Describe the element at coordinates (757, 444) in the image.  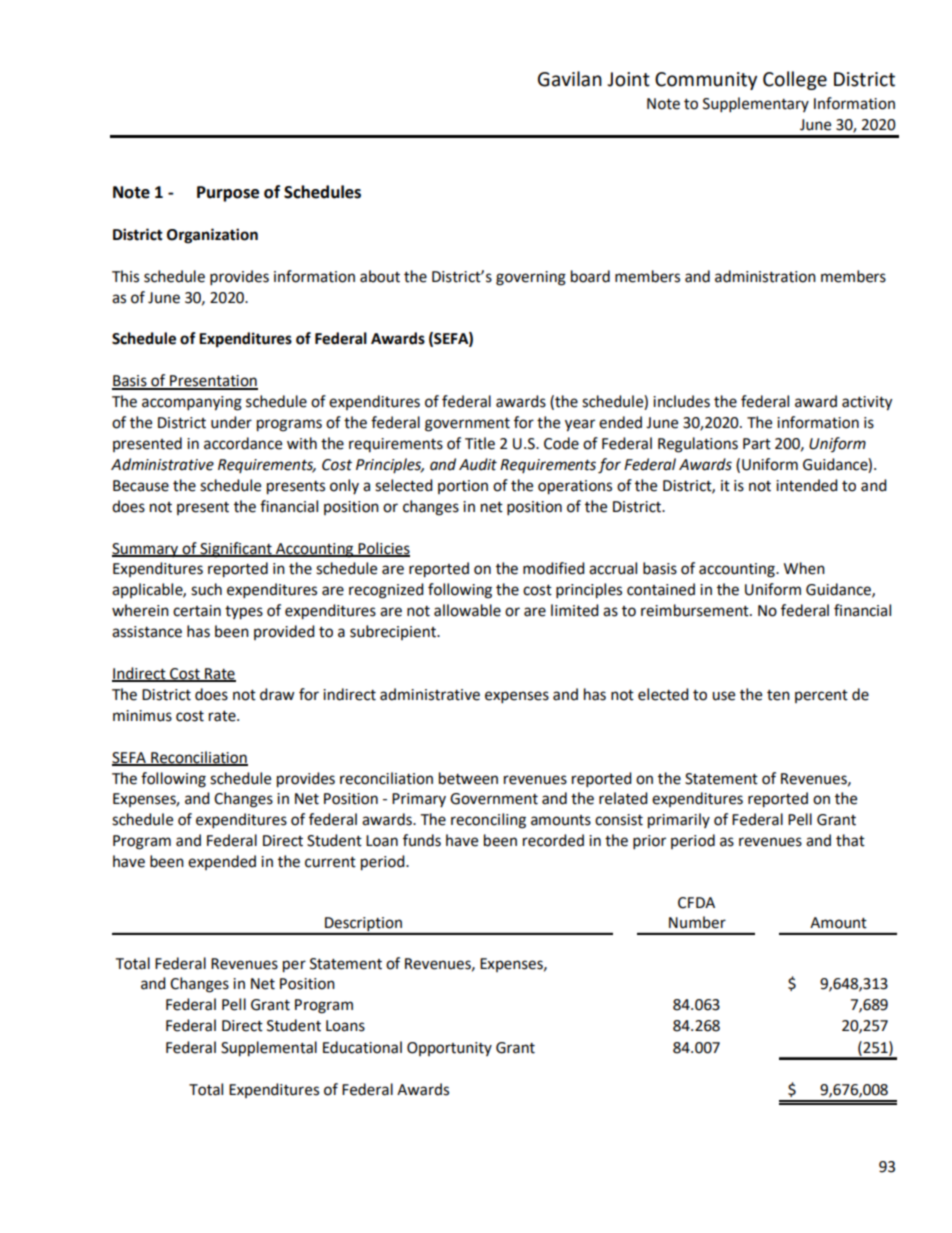
I see `Part` at that location.
